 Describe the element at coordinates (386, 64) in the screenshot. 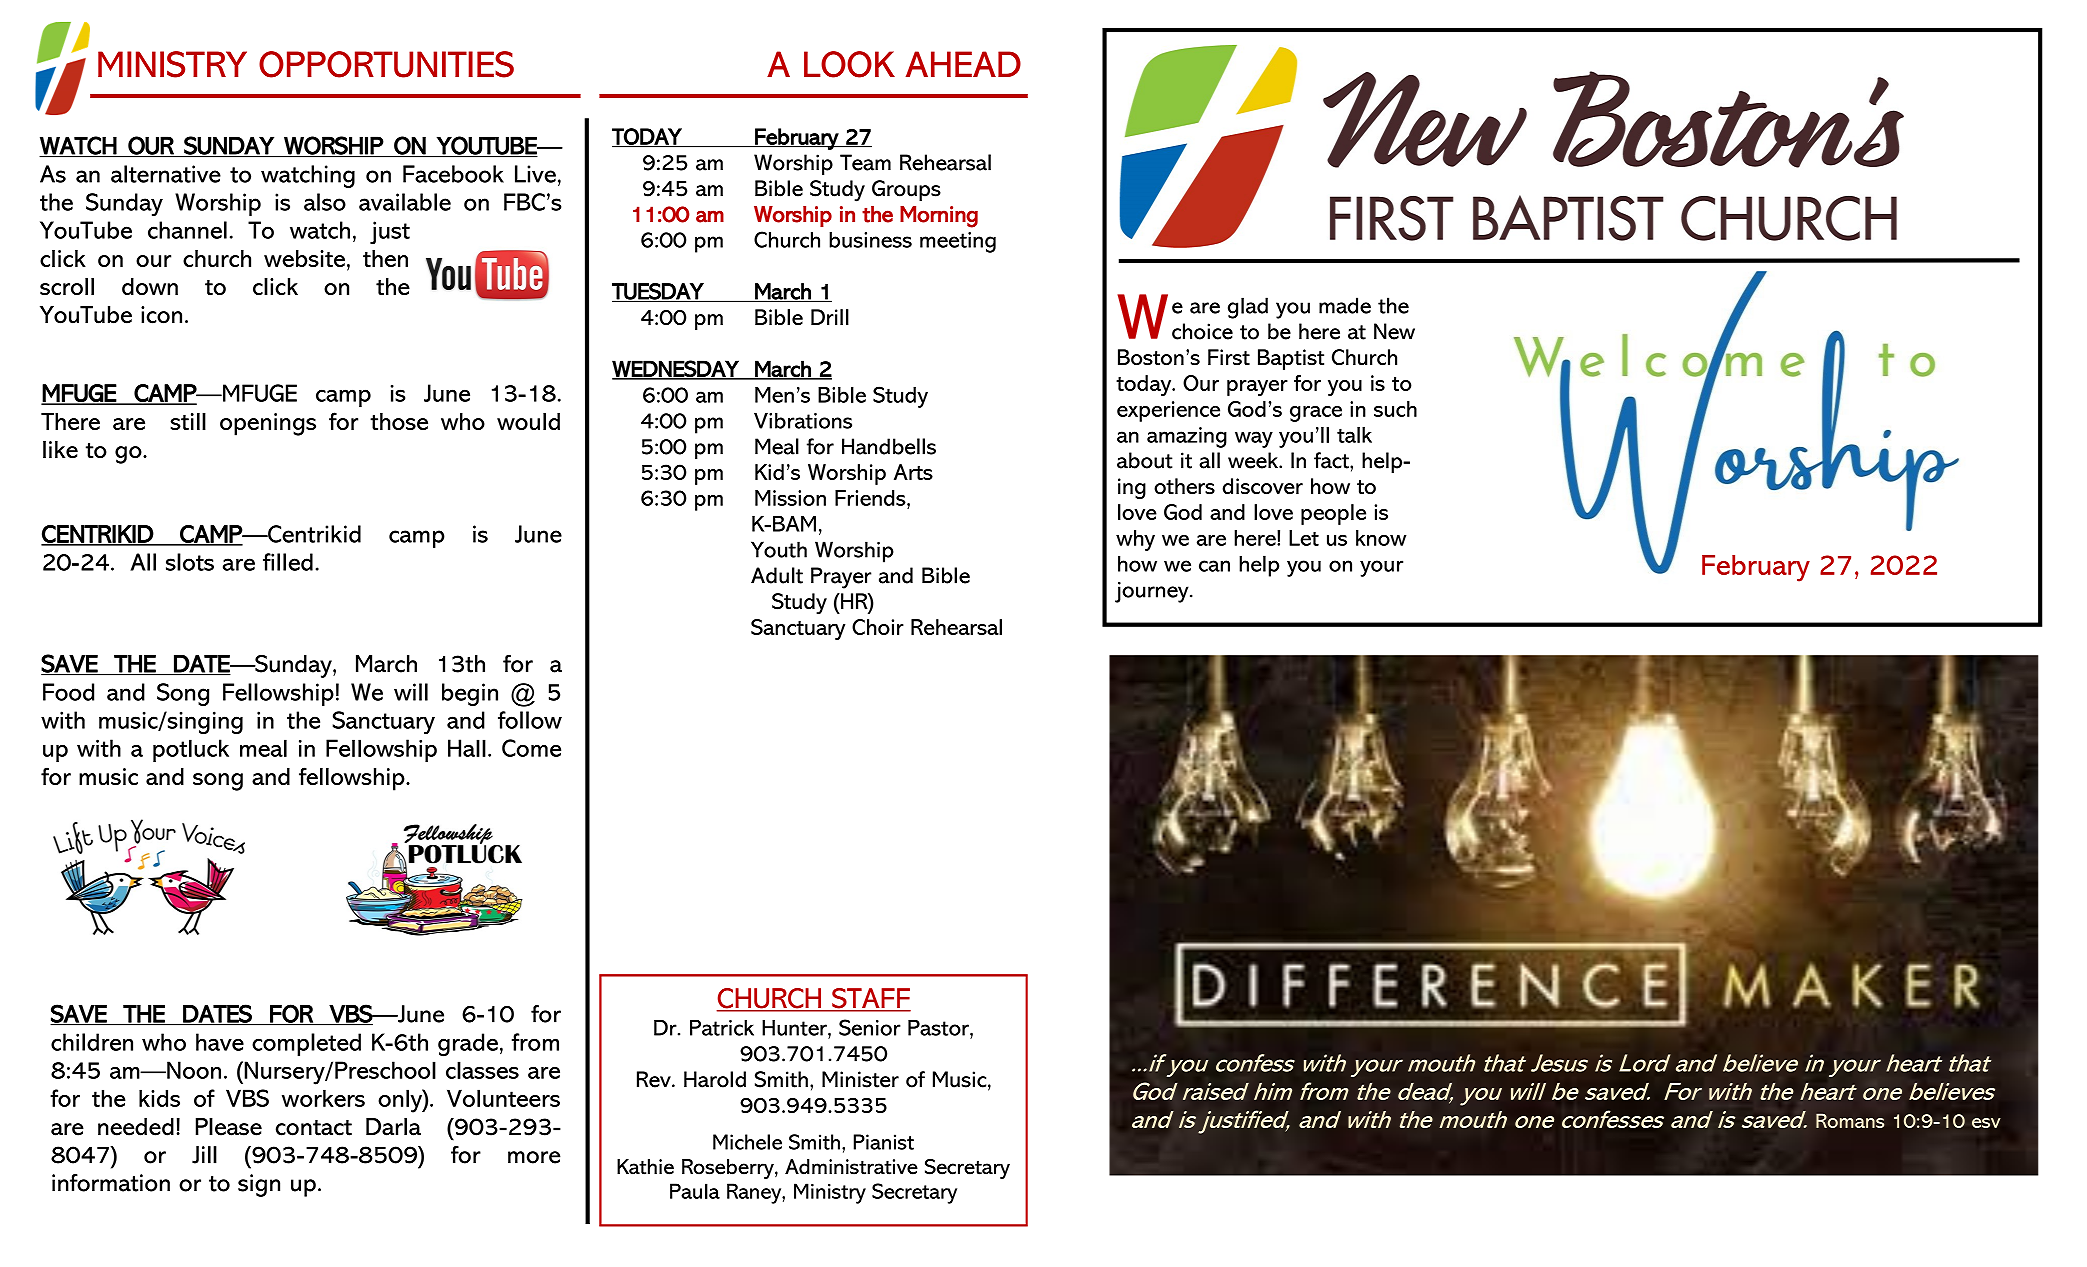

I see `OPPORTUNITIES` at that location.
